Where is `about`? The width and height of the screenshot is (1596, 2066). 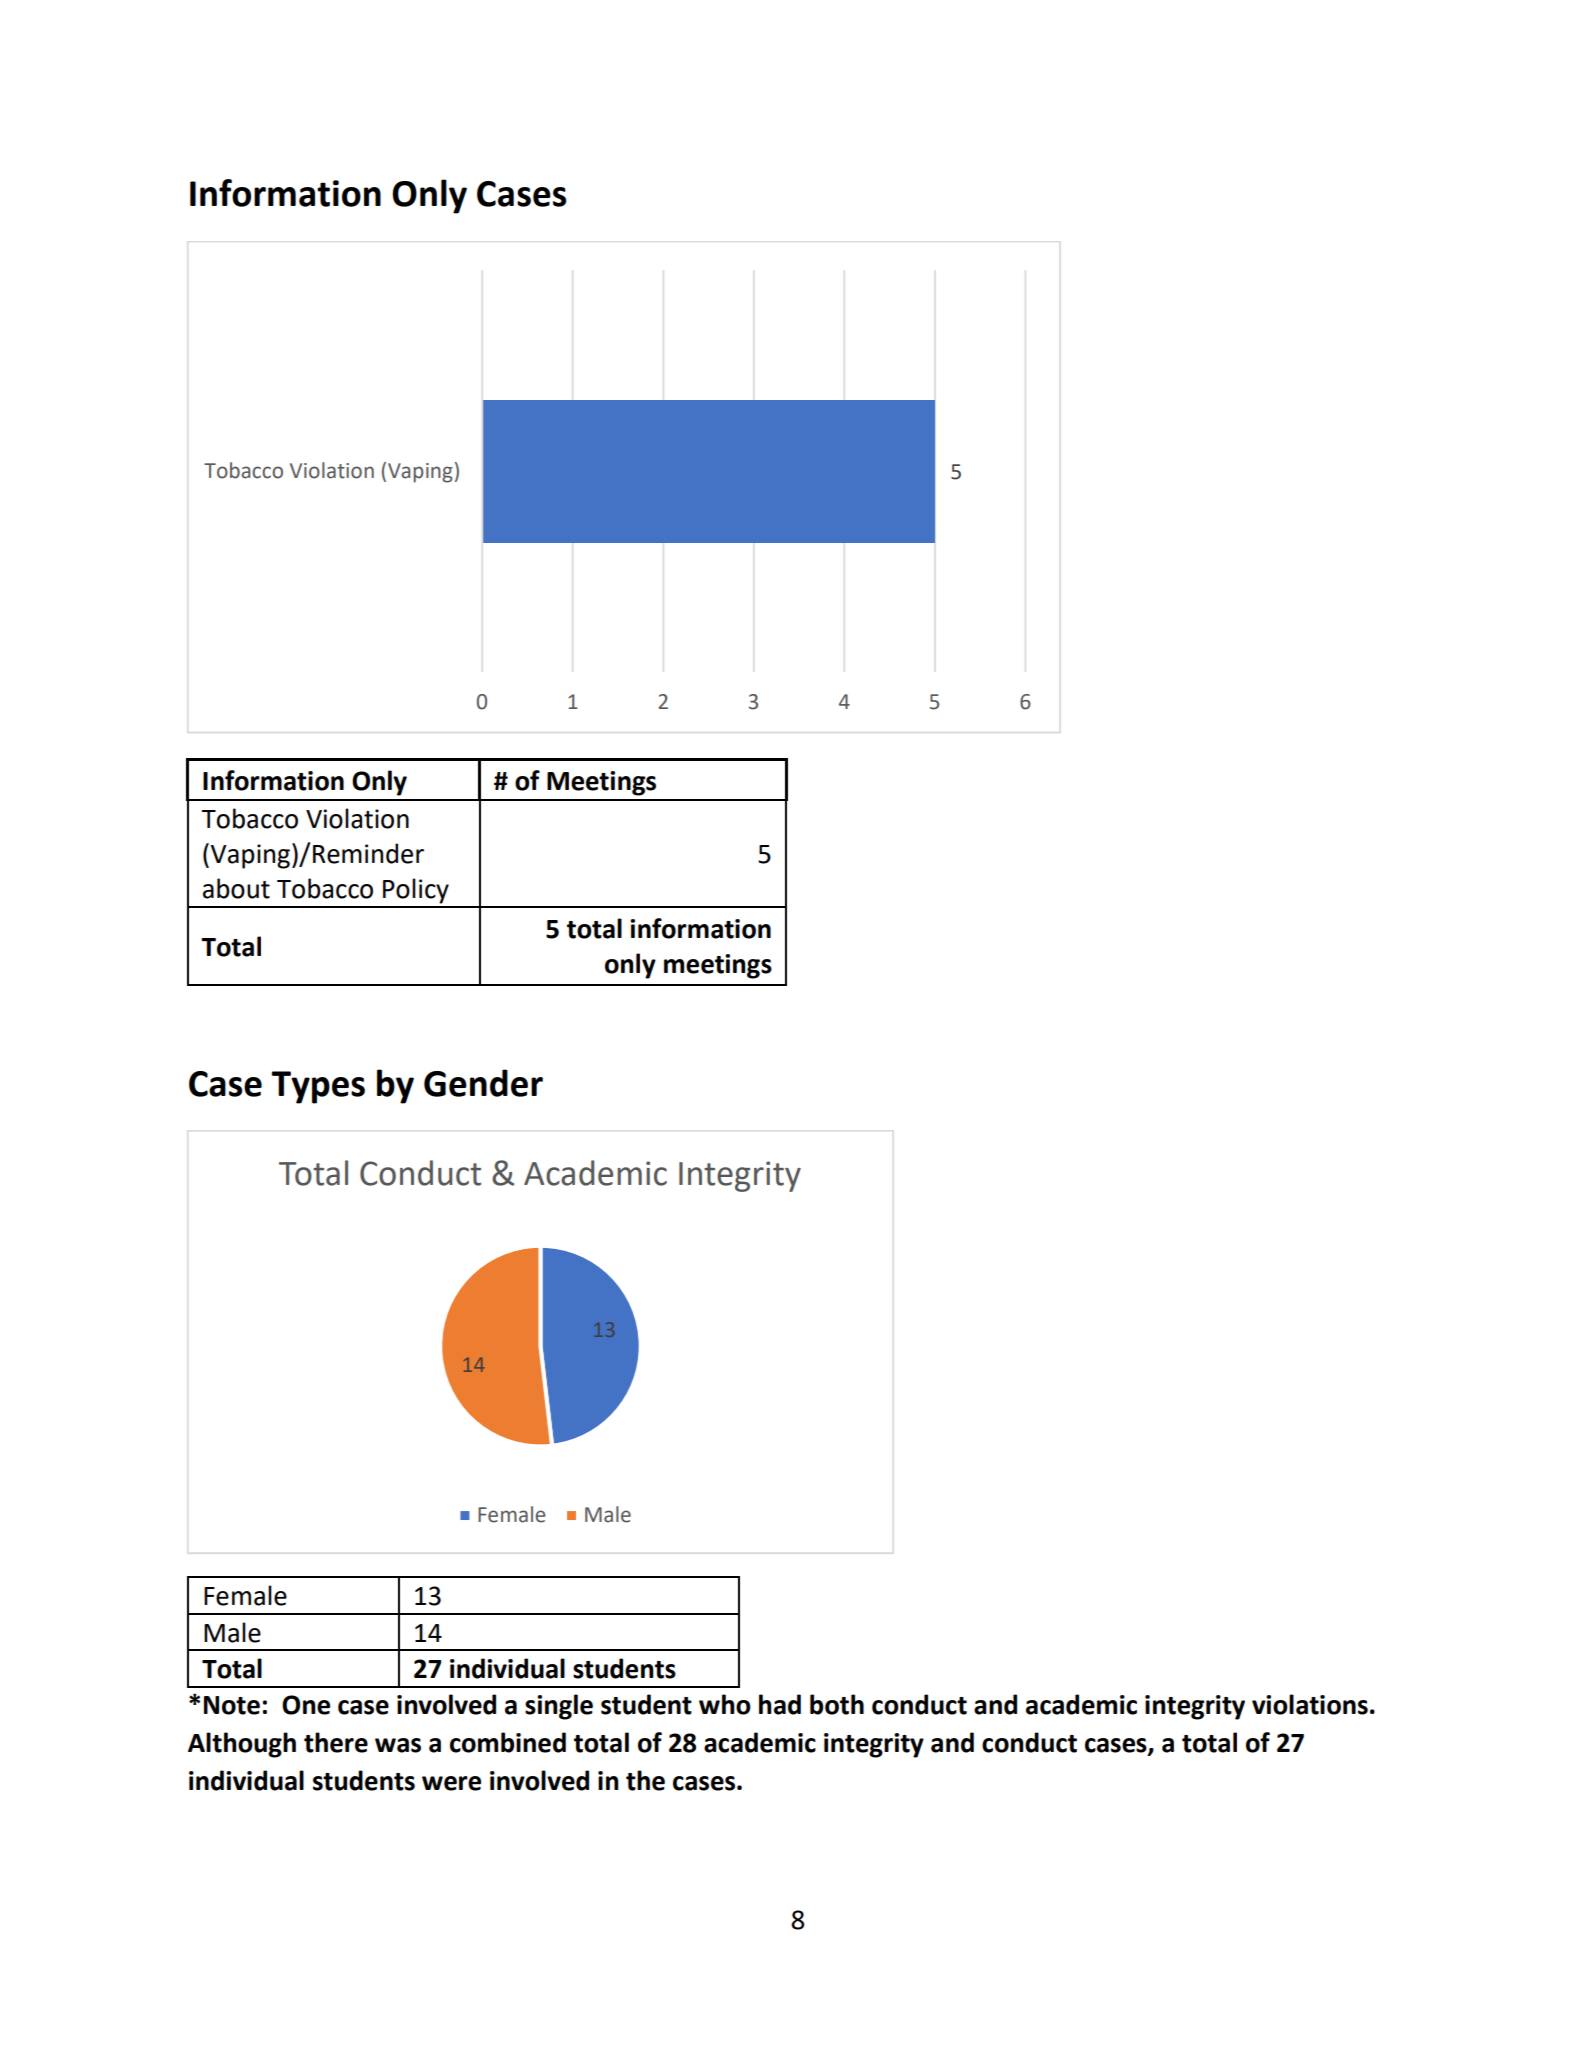
about is located at coordinates (236, 888).
